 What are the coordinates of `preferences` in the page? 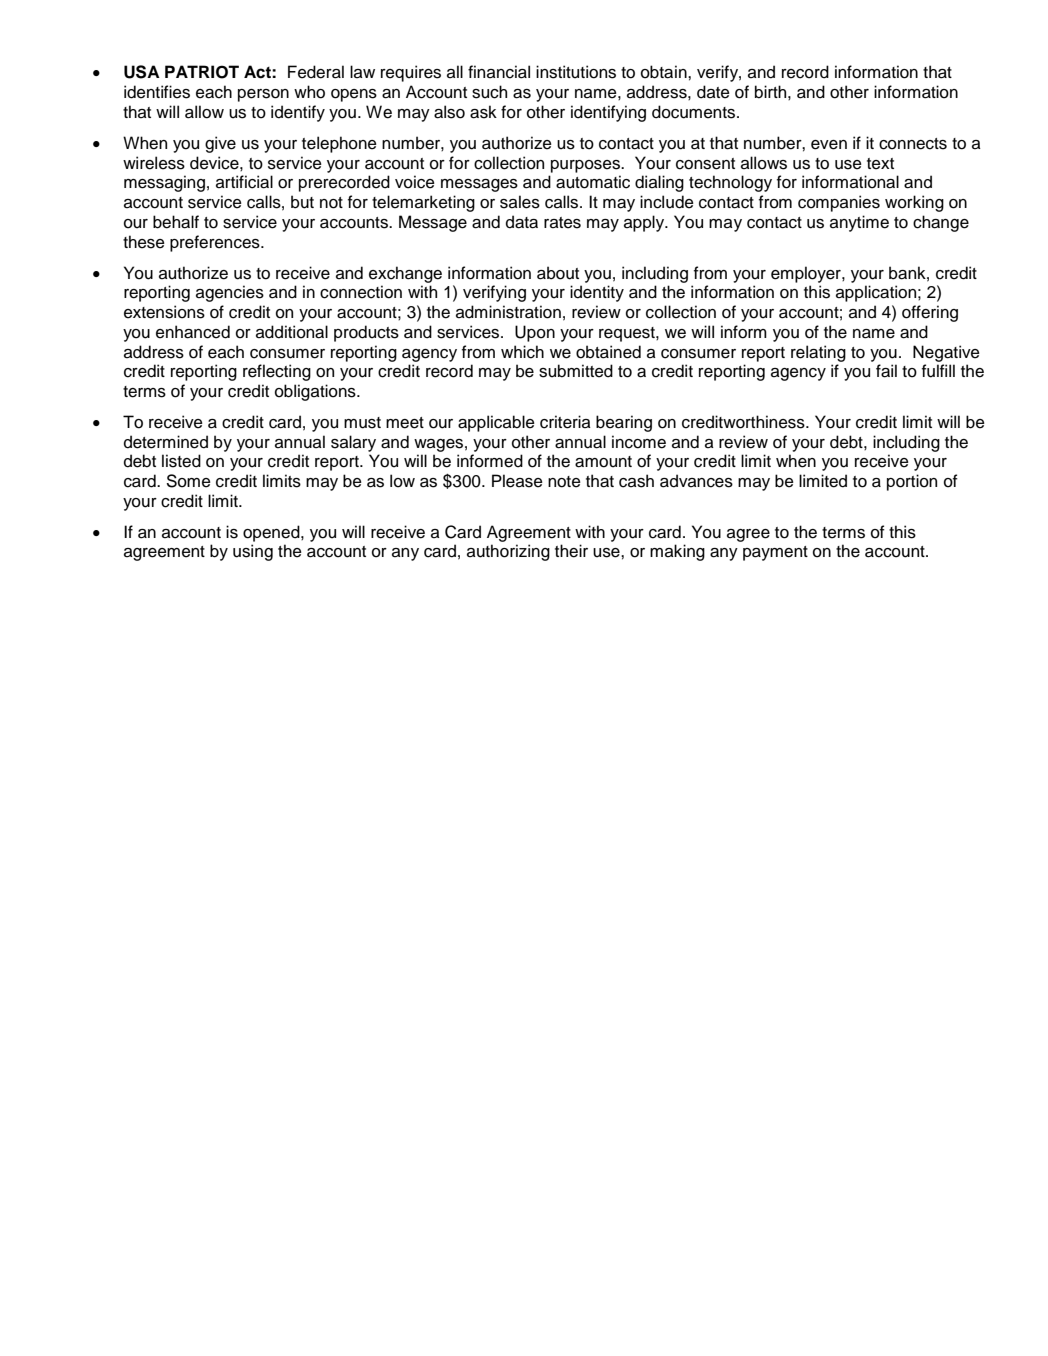 It's located at (216, 243).
